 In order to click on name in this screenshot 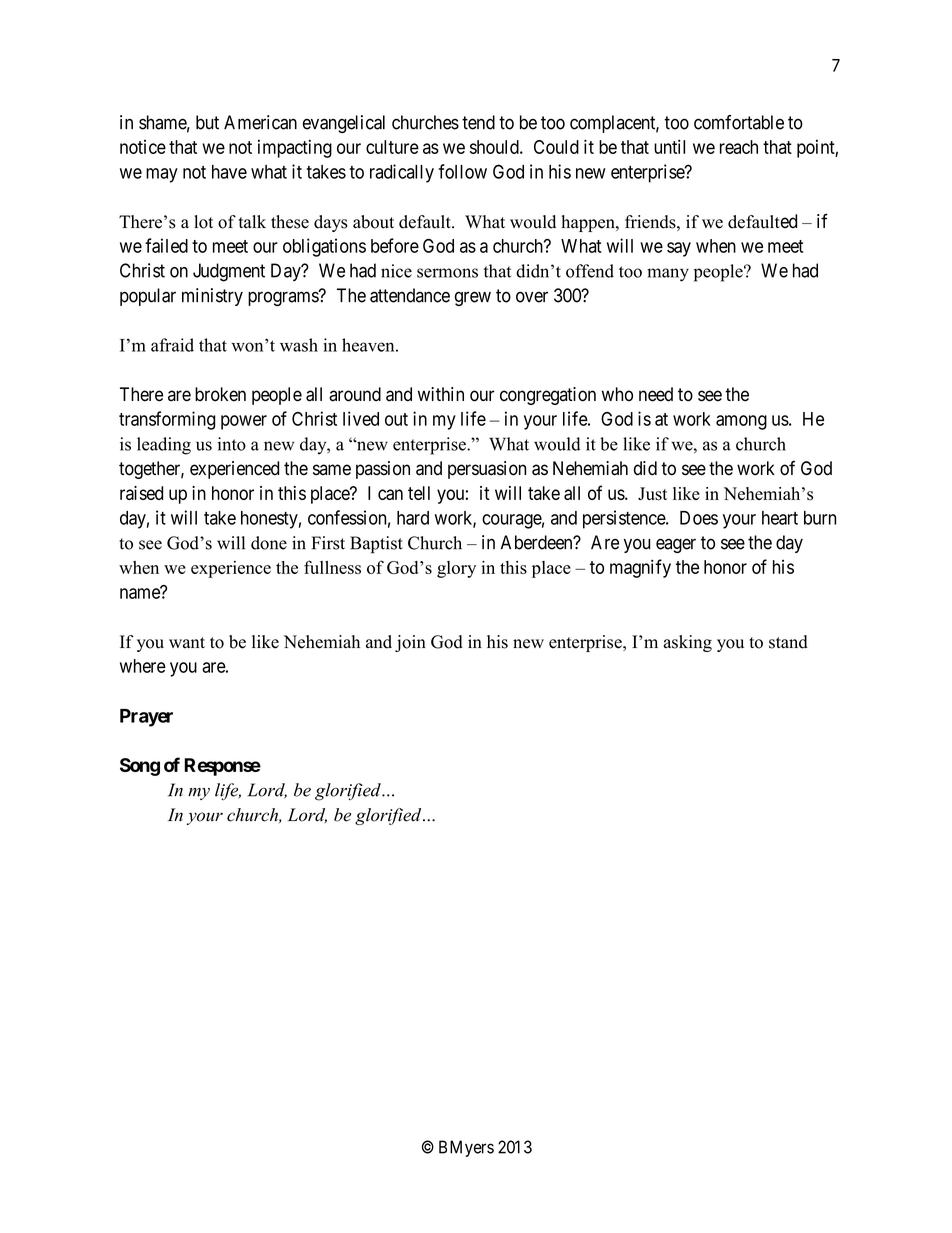, I will do `click(141, 593)`.
